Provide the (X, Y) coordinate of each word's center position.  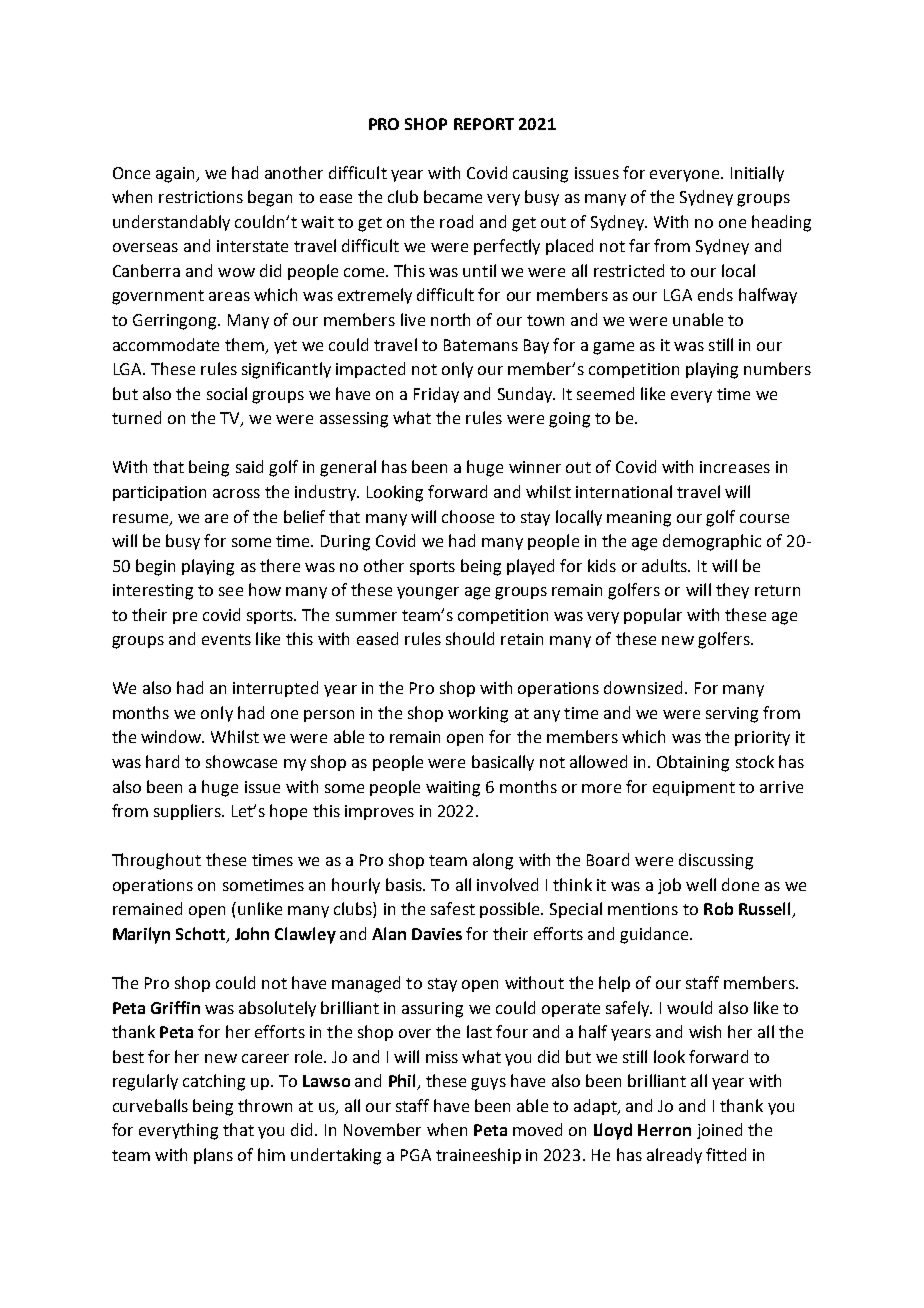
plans (213, 1156)
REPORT (484, 124)
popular (653, 616)
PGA (416, 1155)
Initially (757, 174)
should (470, 638)
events (226, 639)
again (176, 175)
